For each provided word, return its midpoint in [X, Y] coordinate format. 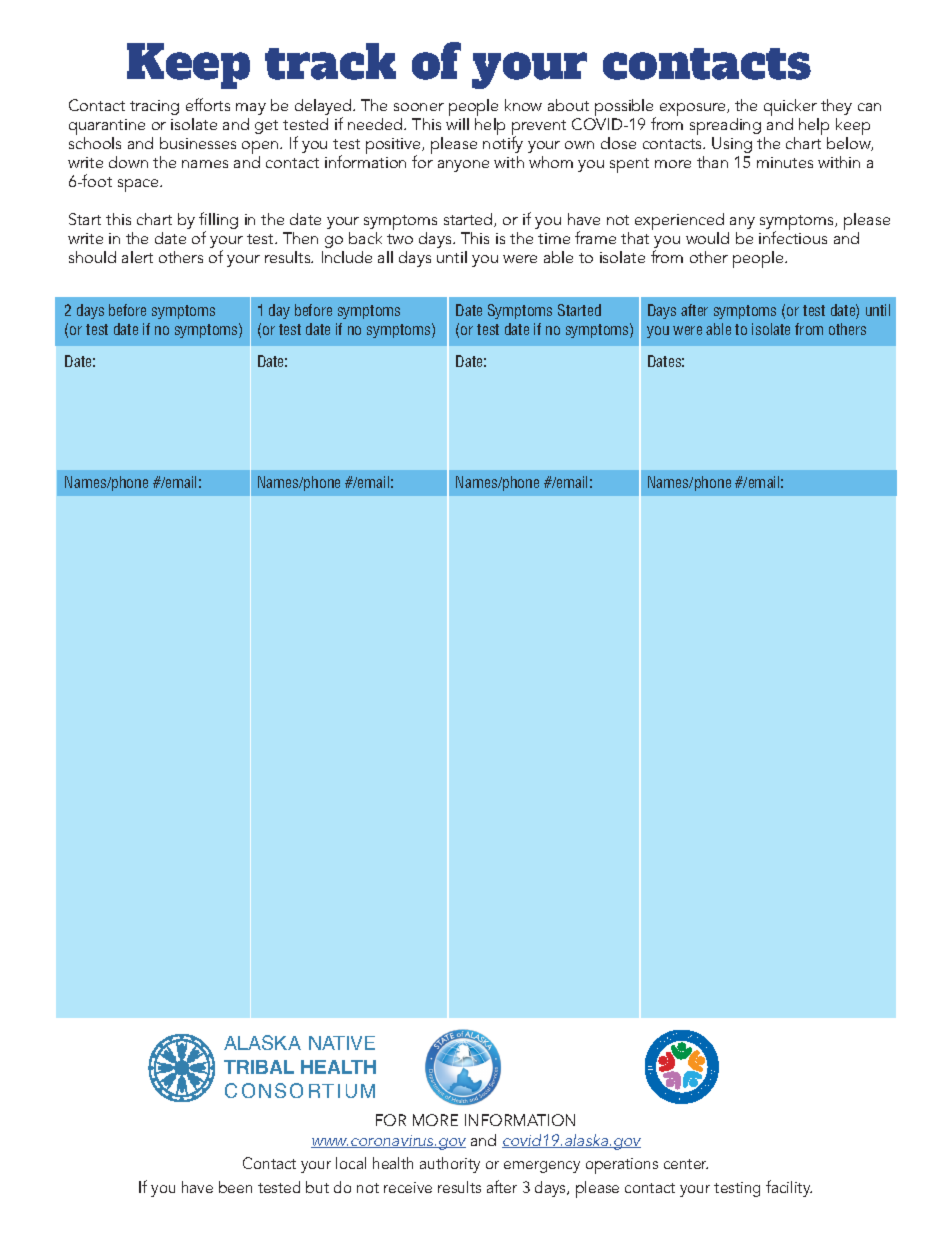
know [523, 105]
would [707, 238]
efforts [208, 104]
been [235, 1187]
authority [450, 1165]
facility [789, 1188]
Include [347, 257]
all [385, 257]
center [686, 1164]
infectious [793, 237]
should [92, 257]
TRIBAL [259, 1067]
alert [137, 257]
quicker [791, 109]
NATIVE [342, 1043]
